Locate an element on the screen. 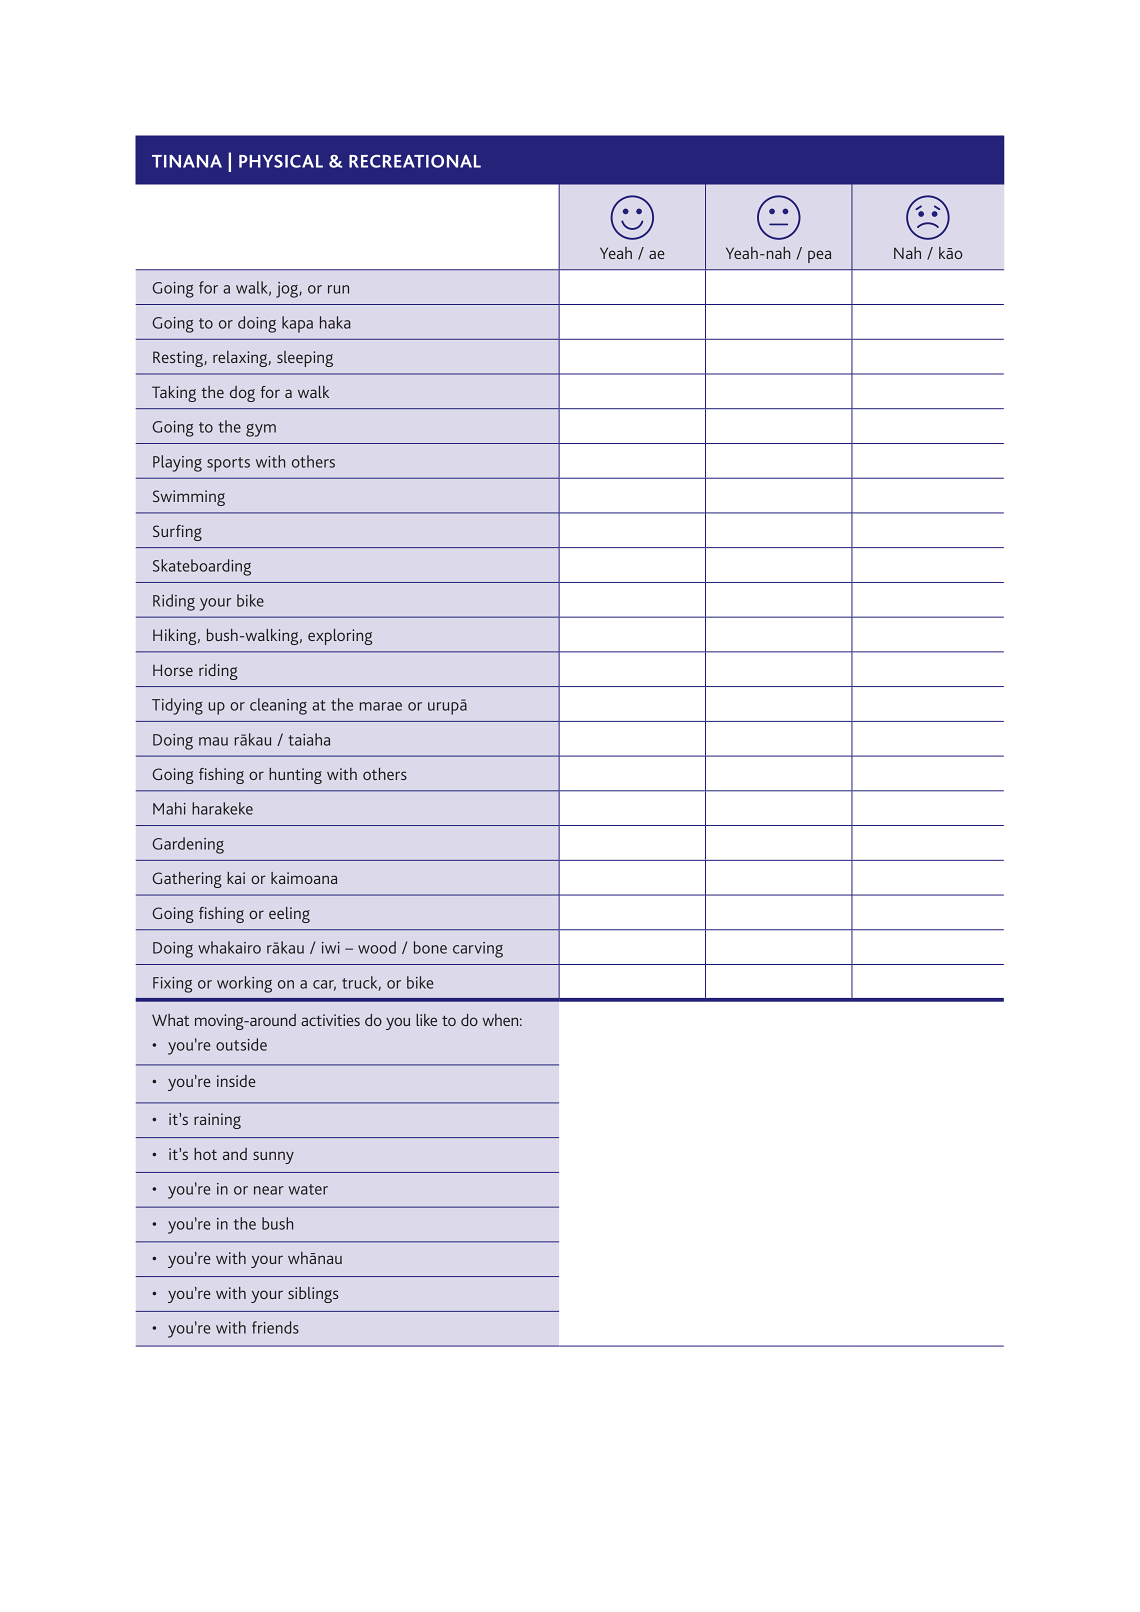 The image size is (1140, 1612). mau is located at coordinates (213, 741).
